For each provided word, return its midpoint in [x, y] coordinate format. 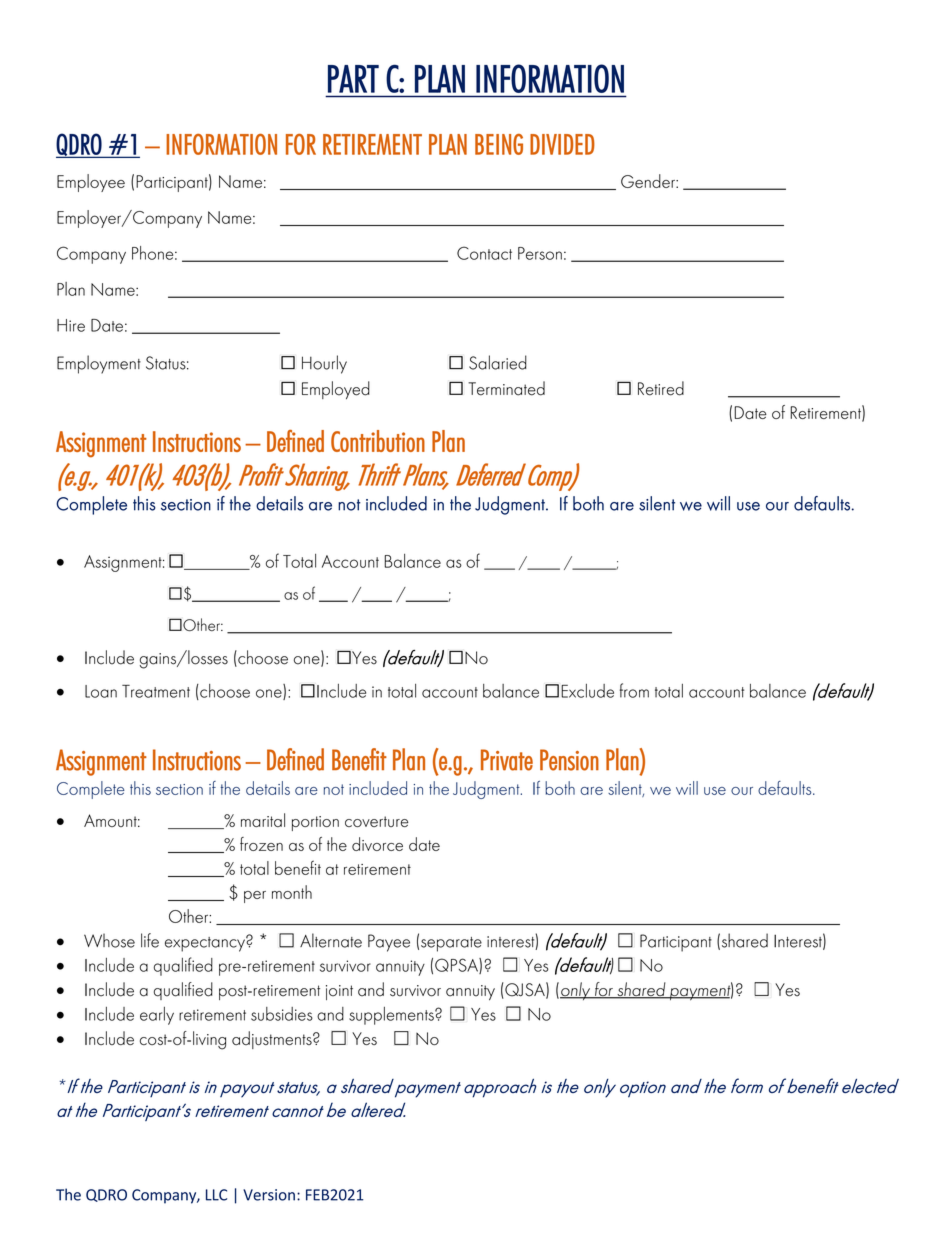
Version [269, 1195]
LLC [216, 1195]
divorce [377, 844]
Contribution [378, 441]
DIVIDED [562, 144]
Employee [91, 183]
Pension [569, 760]
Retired [661, 388]
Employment [99, 364]
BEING [499, 144]
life [150, 940]
